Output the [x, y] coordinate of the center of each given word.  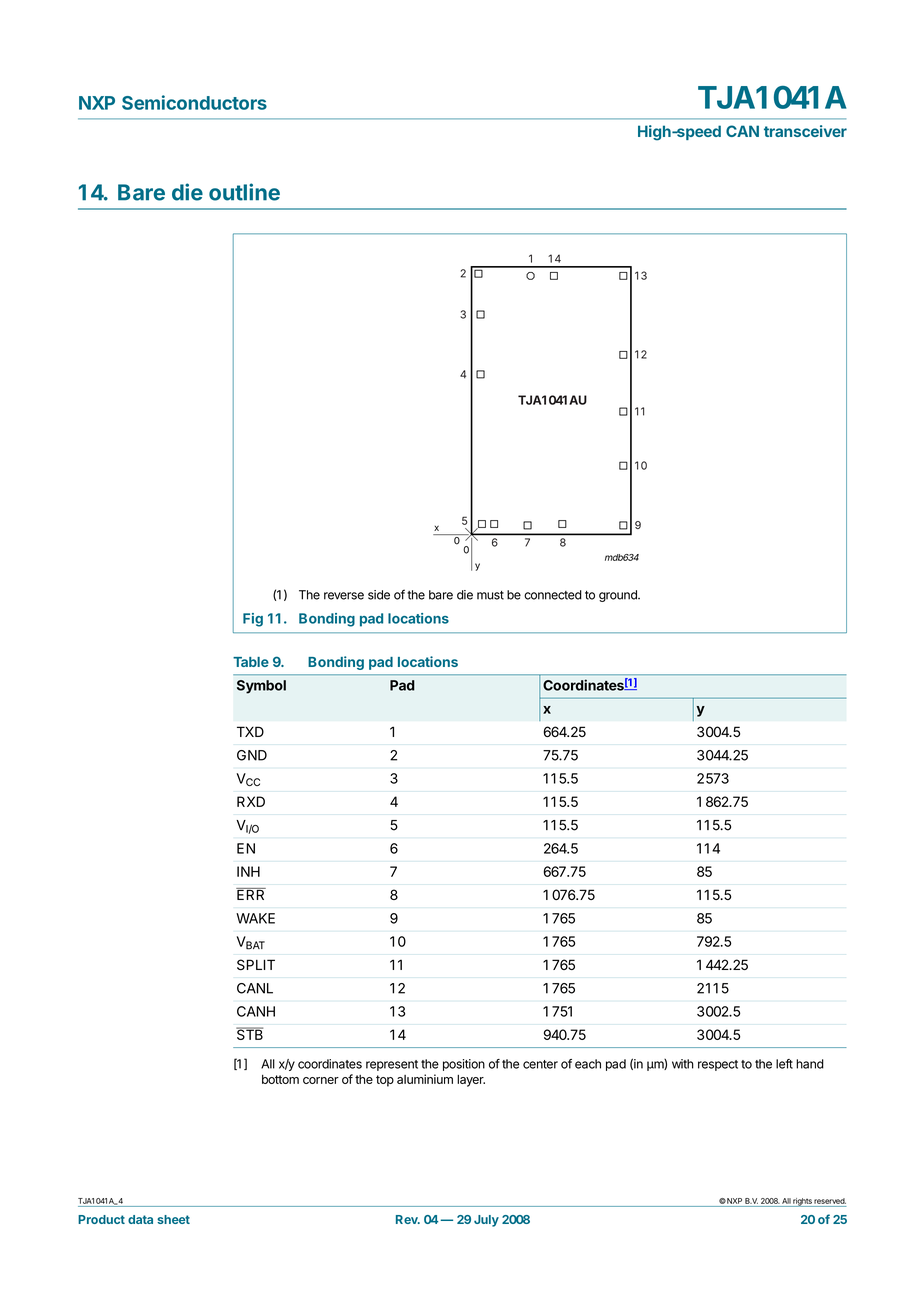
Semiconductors [194, 102]
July [486, 1221]
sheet [173, 1219]
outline [244, 192]
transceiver [805, 131]
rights [802, 1202]
